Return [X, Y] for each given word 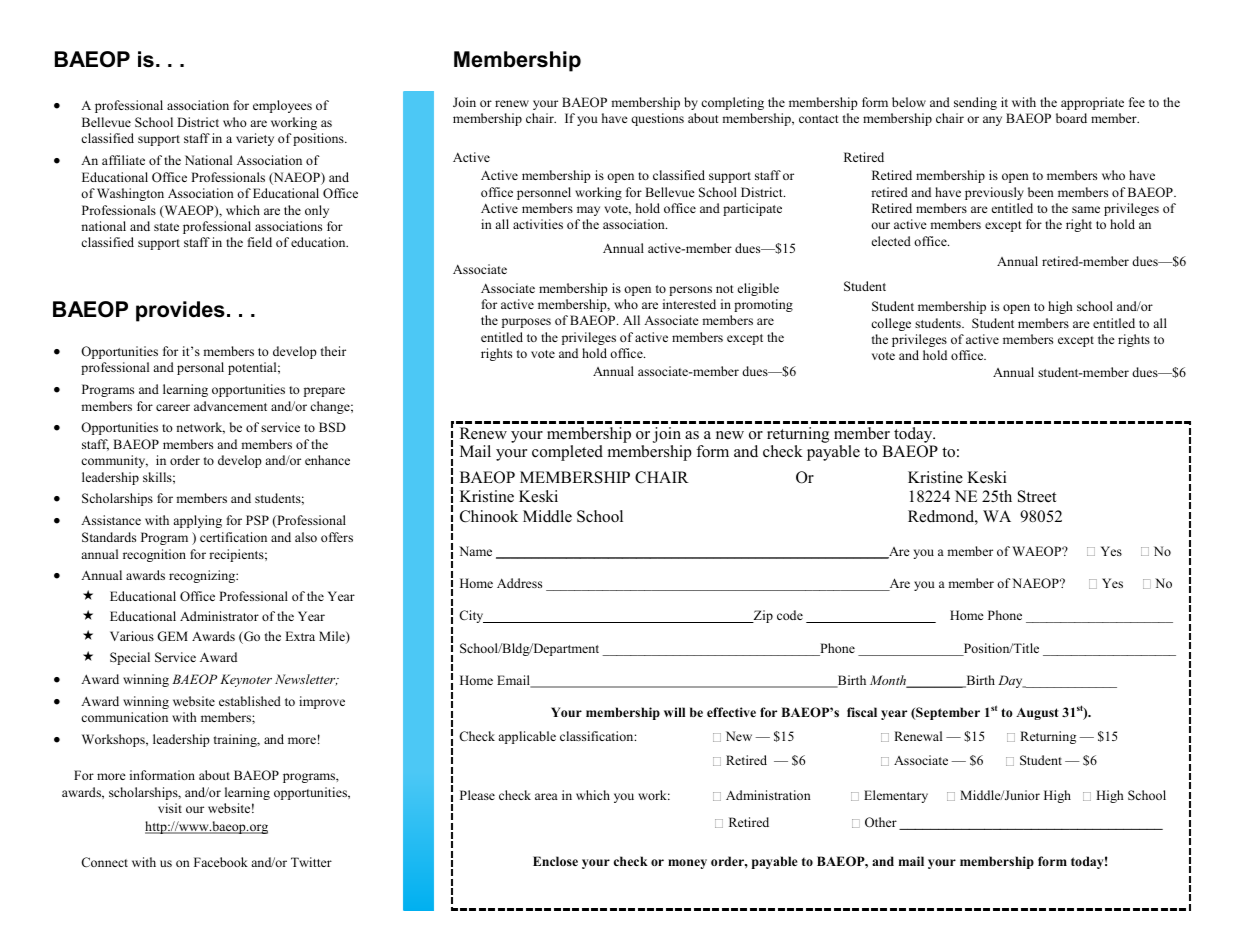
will [674, 712]
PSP [257, 520]
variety [255, 139]
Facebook [221, 862]
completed [567, 453]
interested [689, 304]
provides [180, 311]
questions [657, 119]
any [992, 121]
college [891, 324]
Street [1037, 496]
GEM [172, 636]
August [1037, 714]
